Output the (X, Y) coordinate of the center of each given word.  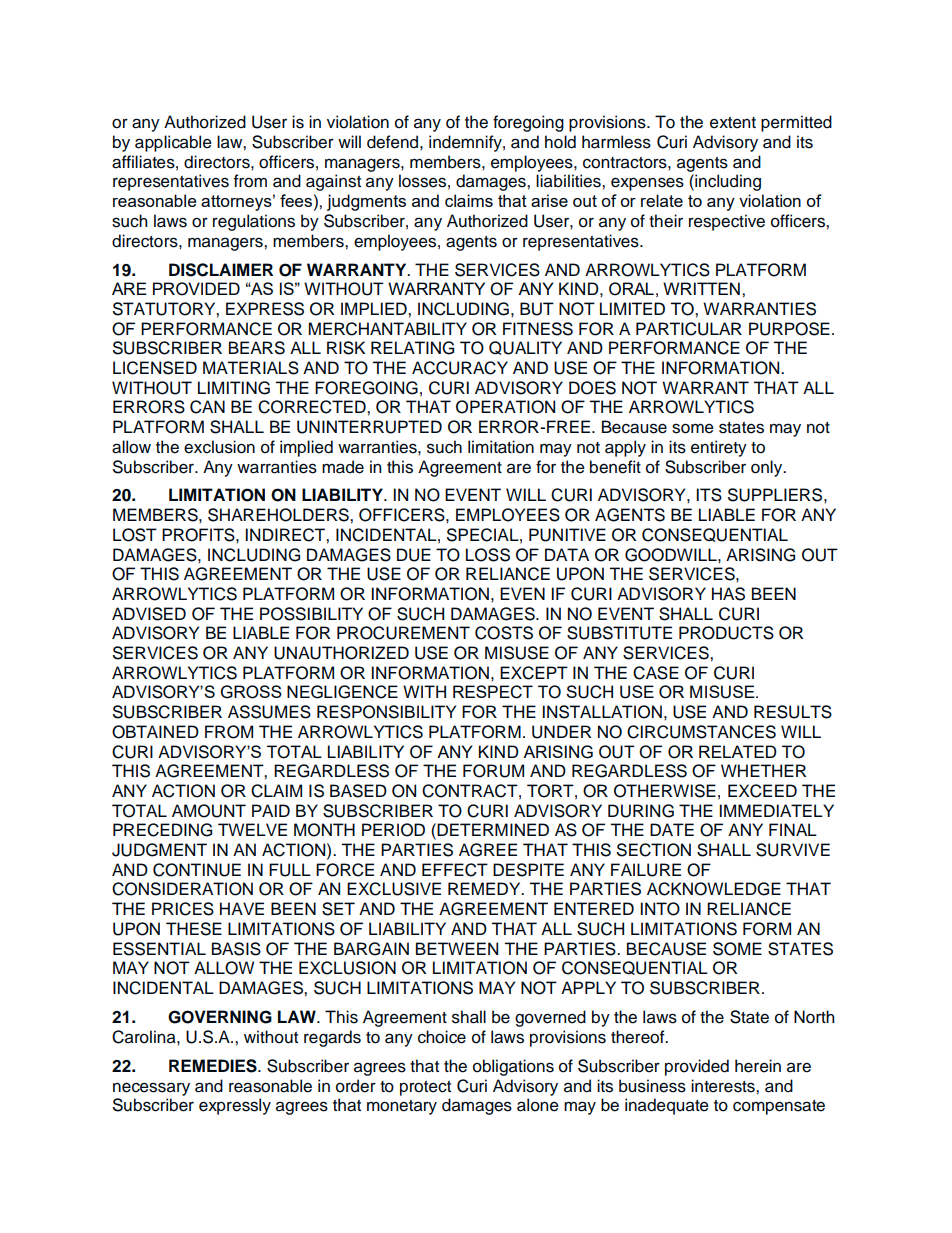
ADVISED (149, 614)
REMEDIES (214, 1066)
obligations (513, 1067)
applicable (173, 143)
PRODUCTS (726, 633)
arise (549, 200)
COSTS (504, 633)
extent (733, 123)
